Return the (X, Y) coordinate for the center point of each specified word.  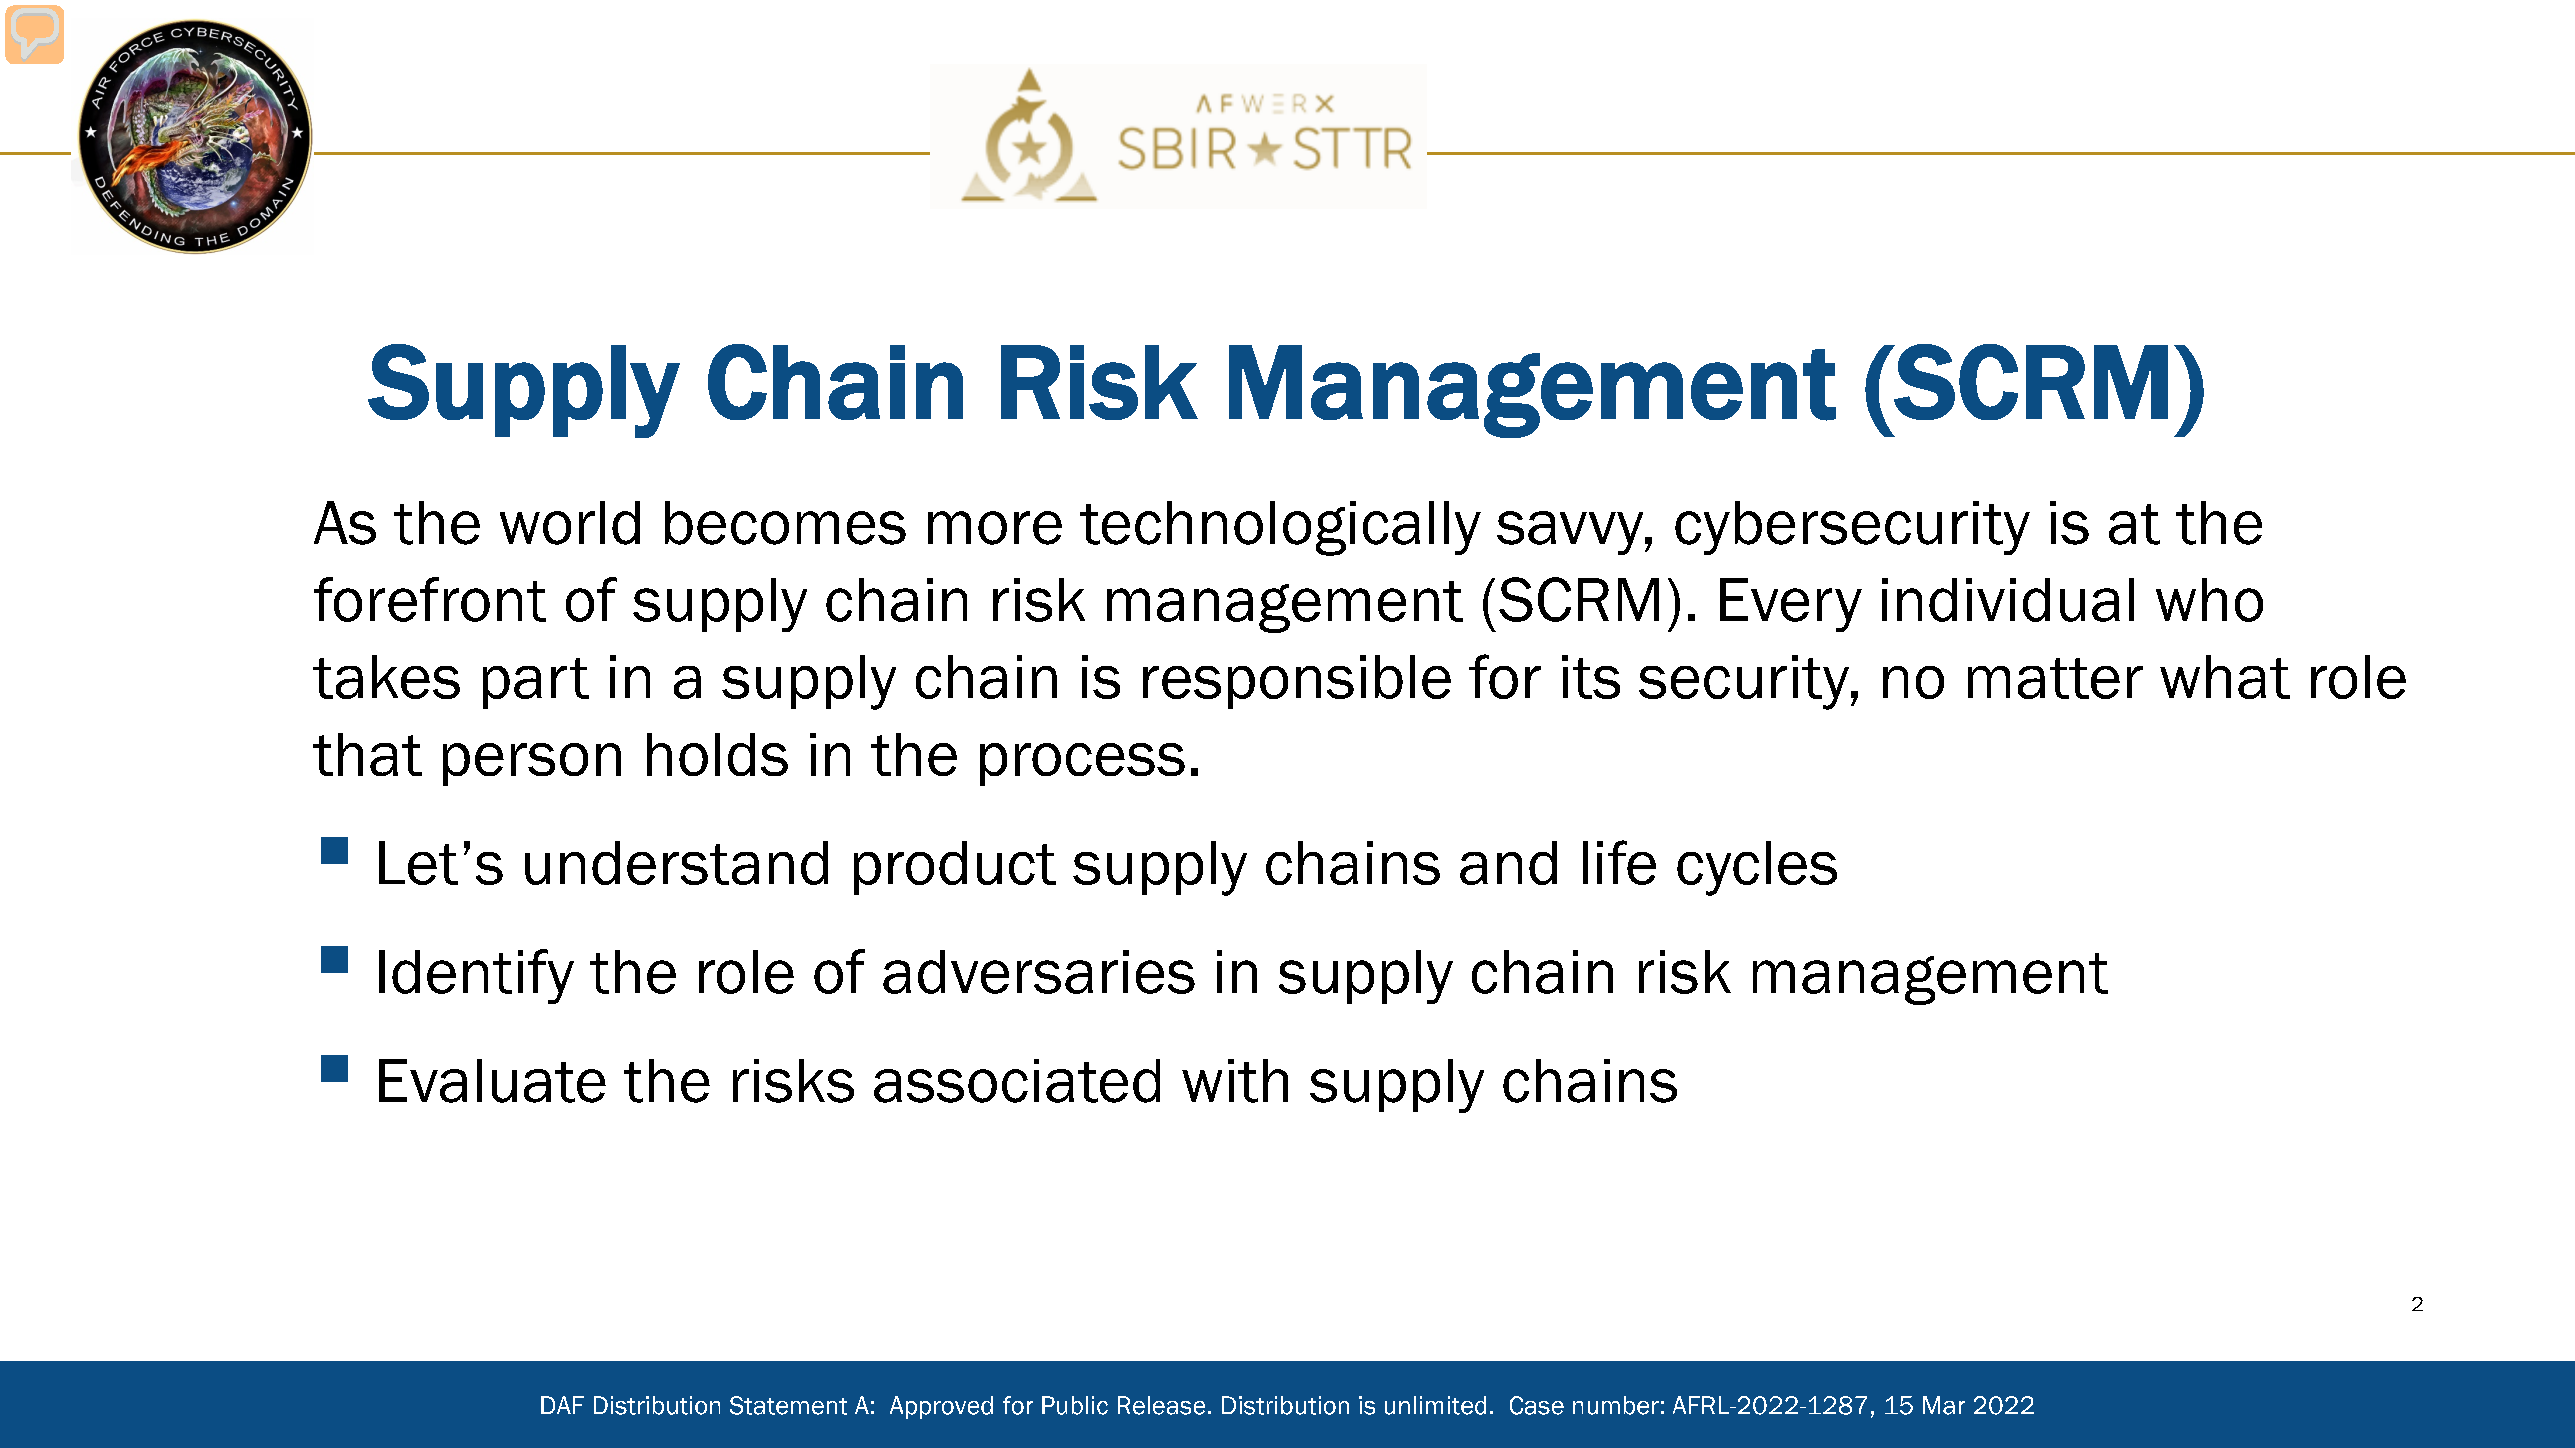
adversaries (1039, 972)
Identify (476, 976)
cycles (1757, 868)
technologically (1280, 528)
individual (2008, 600)
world (570, 523)
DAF (562, 1405)
